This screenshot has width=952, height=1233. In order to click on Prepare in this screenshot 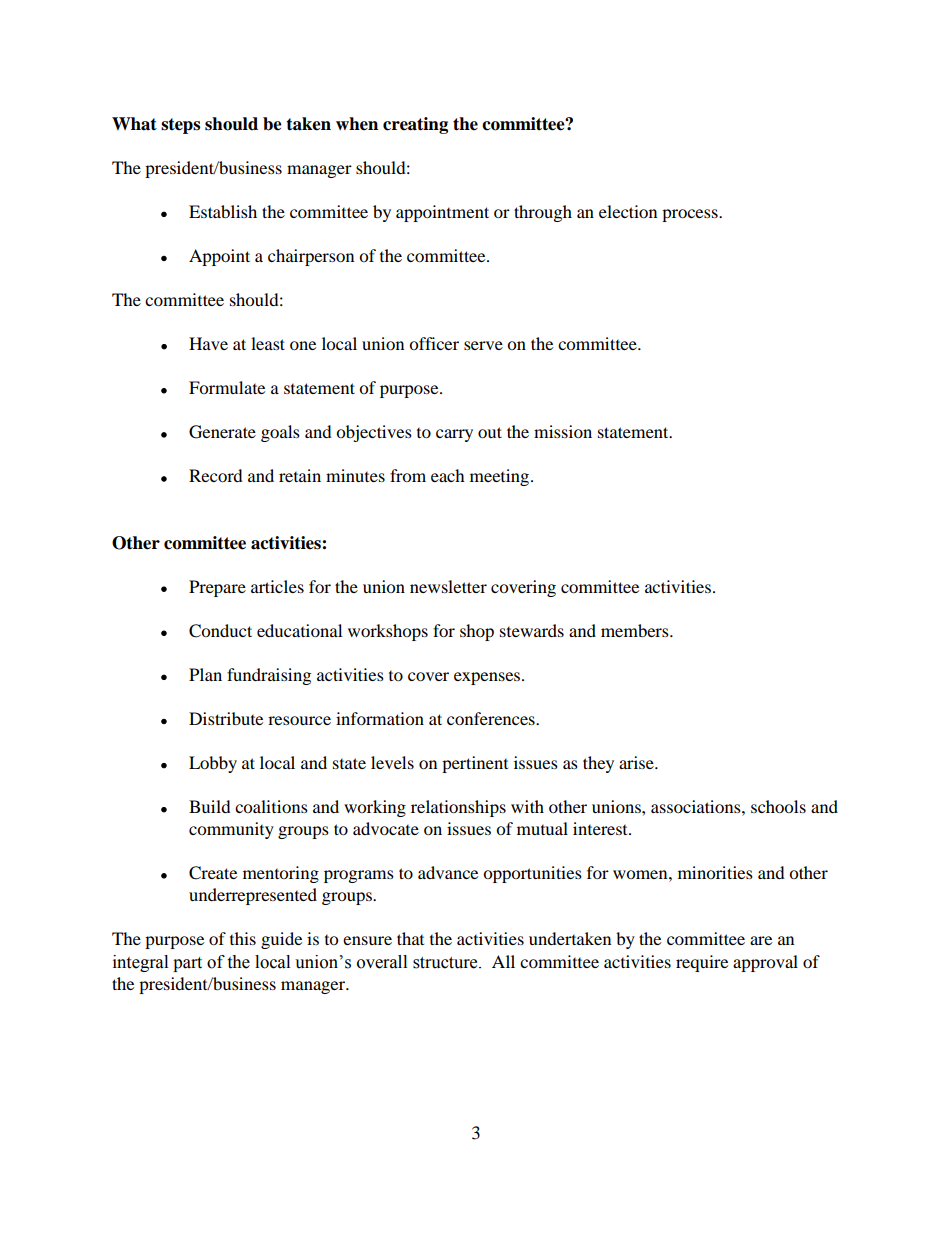, I will do `click(217, 588)`.
